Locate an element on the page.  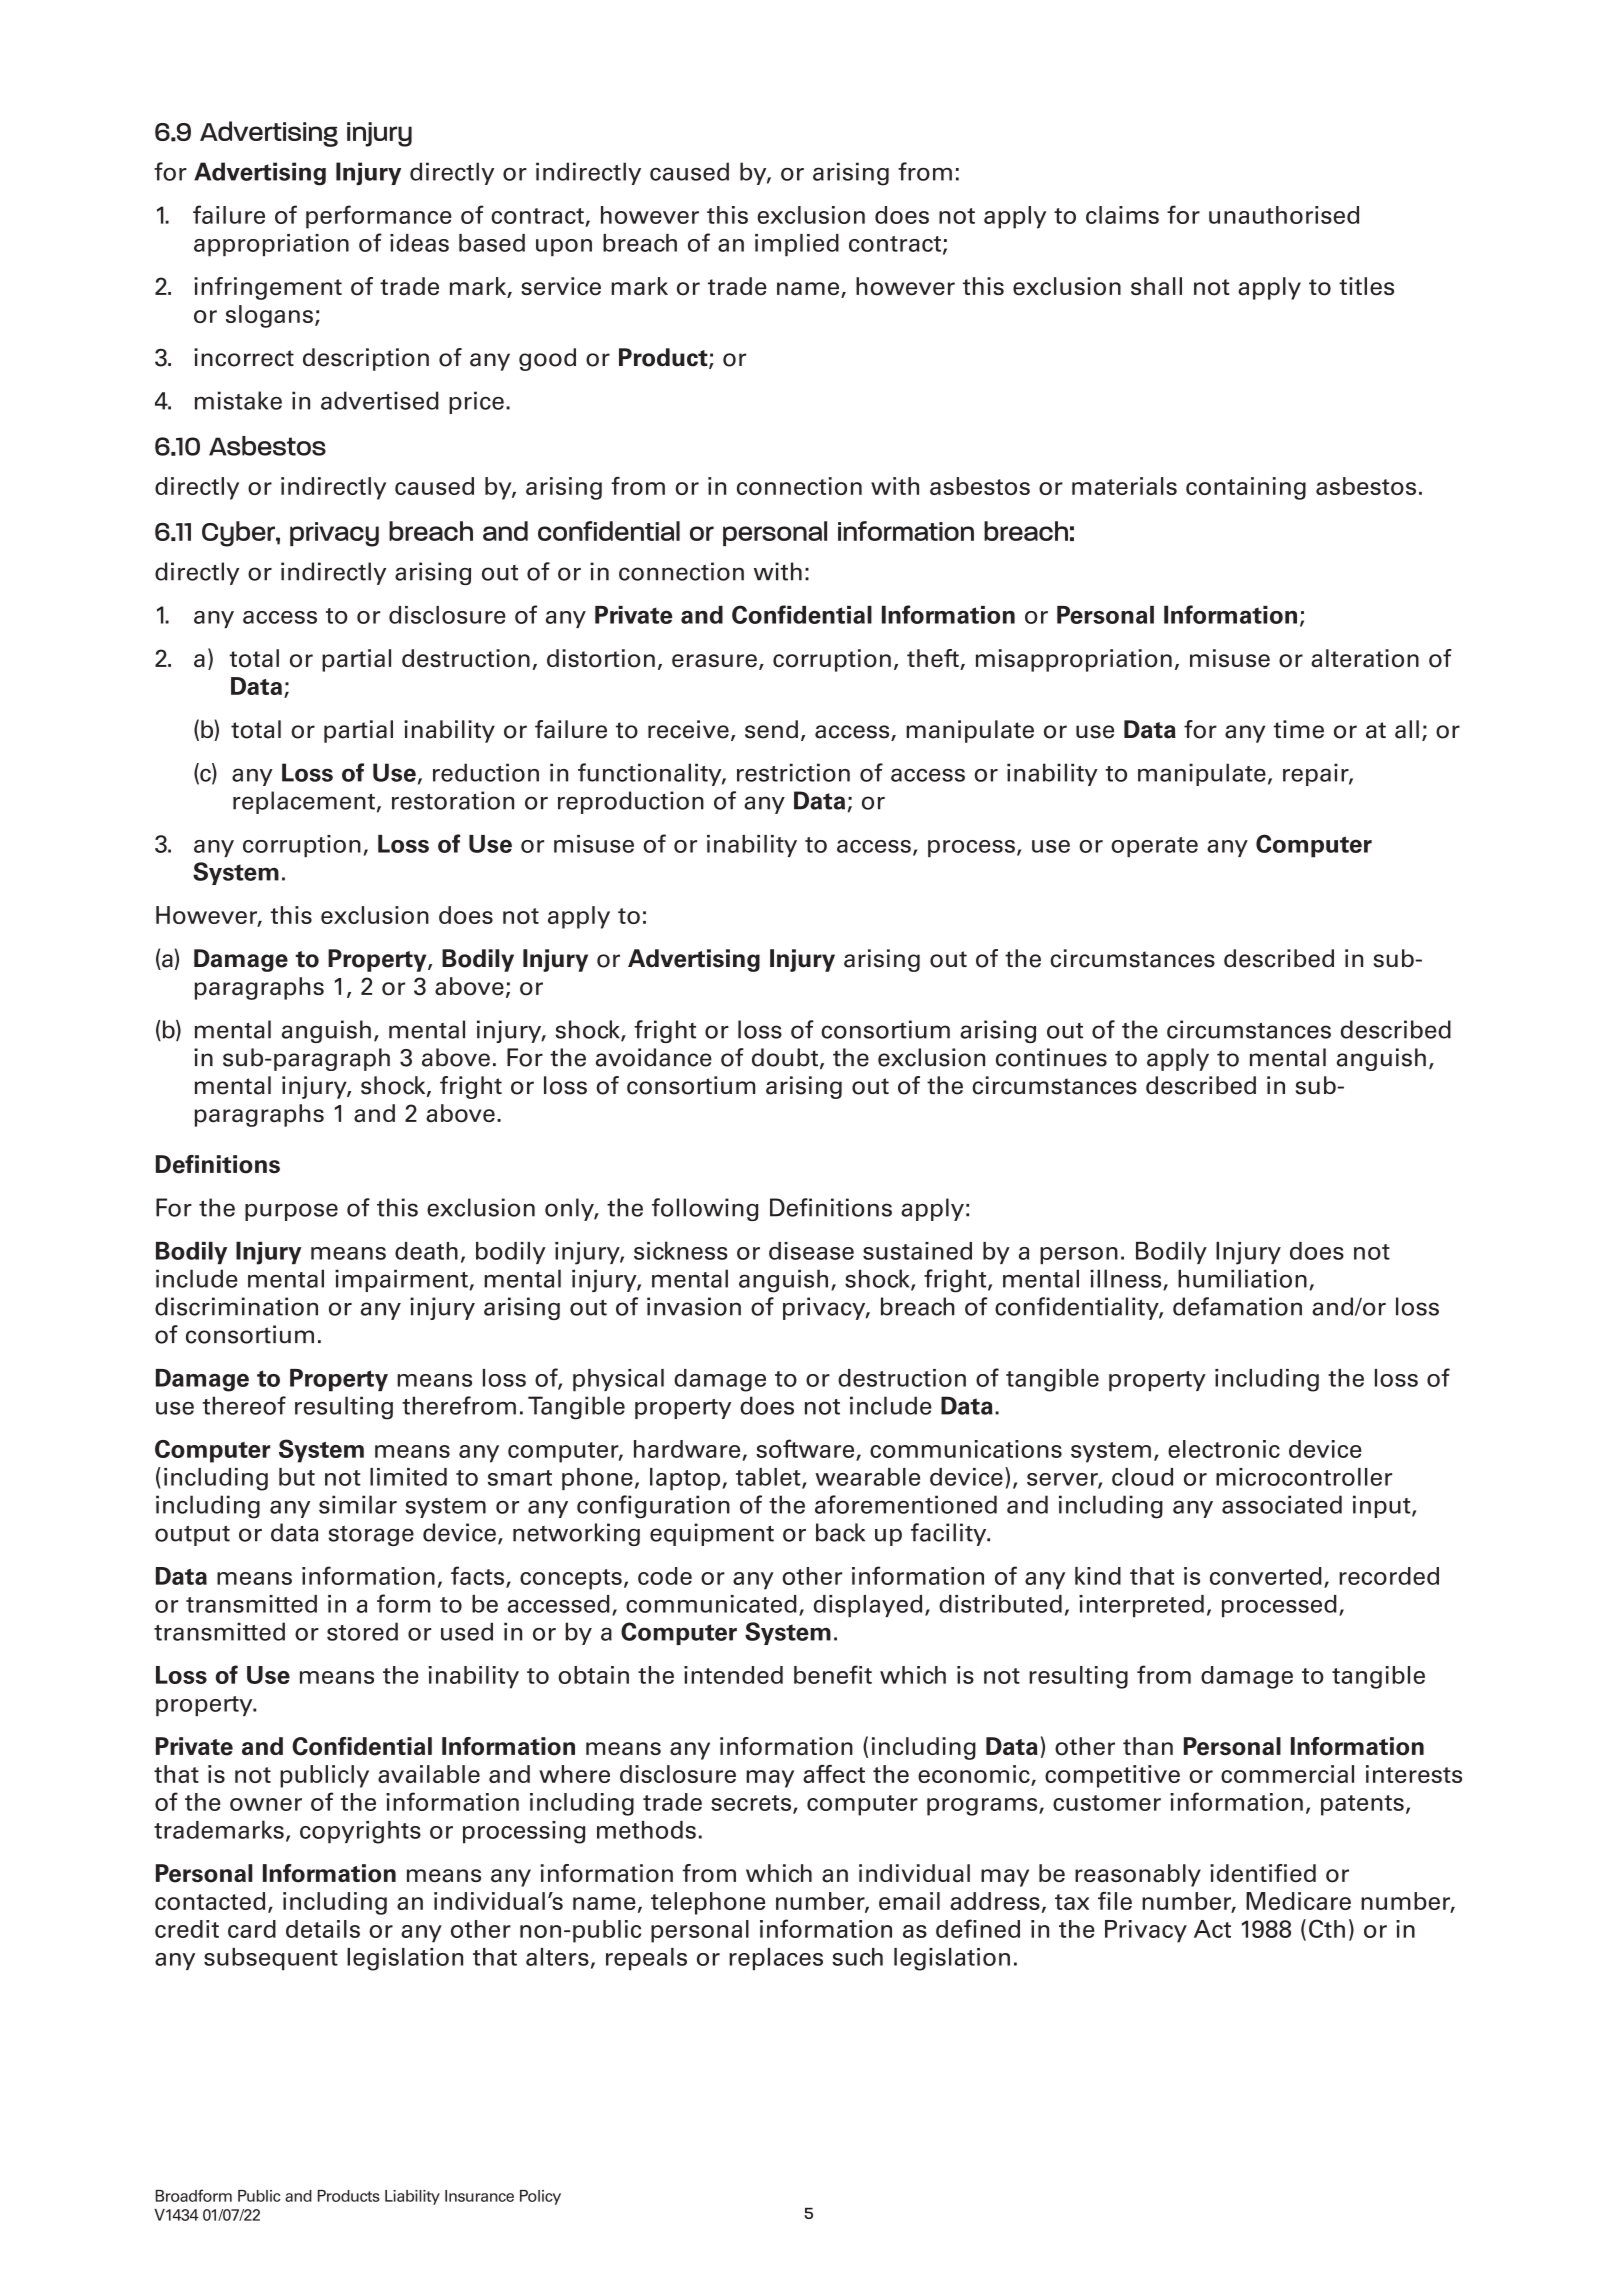
similar is located at coordinates (358, 1504).
